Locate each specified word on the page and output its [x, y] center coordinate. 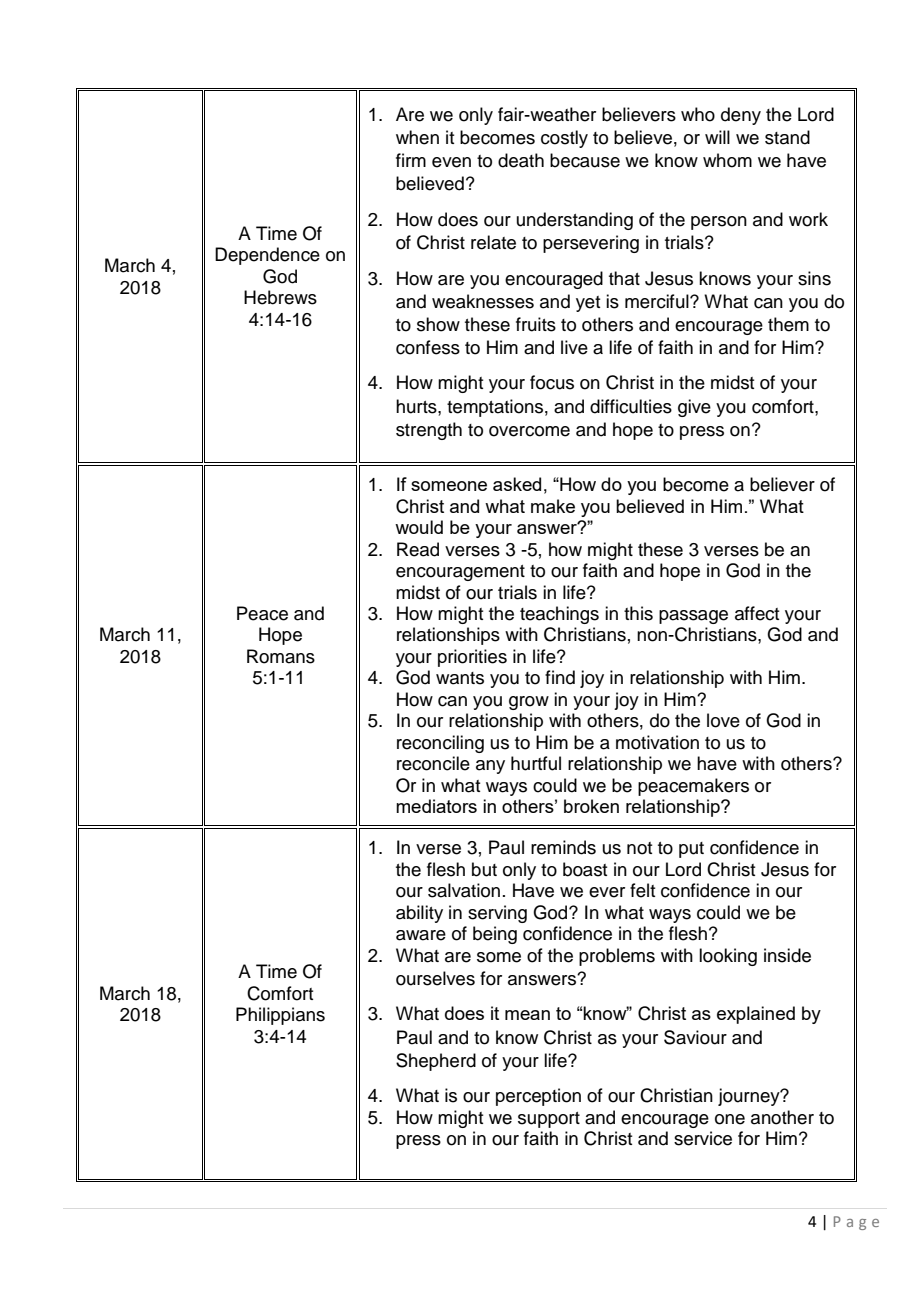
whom [727, 160]
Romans [281, 656]
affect [757, 613]
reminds [563, 847]
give [694, 408]
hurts [417, 406]
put [691, 850]
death [521, 160]
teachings [559, 615]
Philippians [280, 1016]
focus [552, 382]
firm [411, 160]
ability [419, 914]
